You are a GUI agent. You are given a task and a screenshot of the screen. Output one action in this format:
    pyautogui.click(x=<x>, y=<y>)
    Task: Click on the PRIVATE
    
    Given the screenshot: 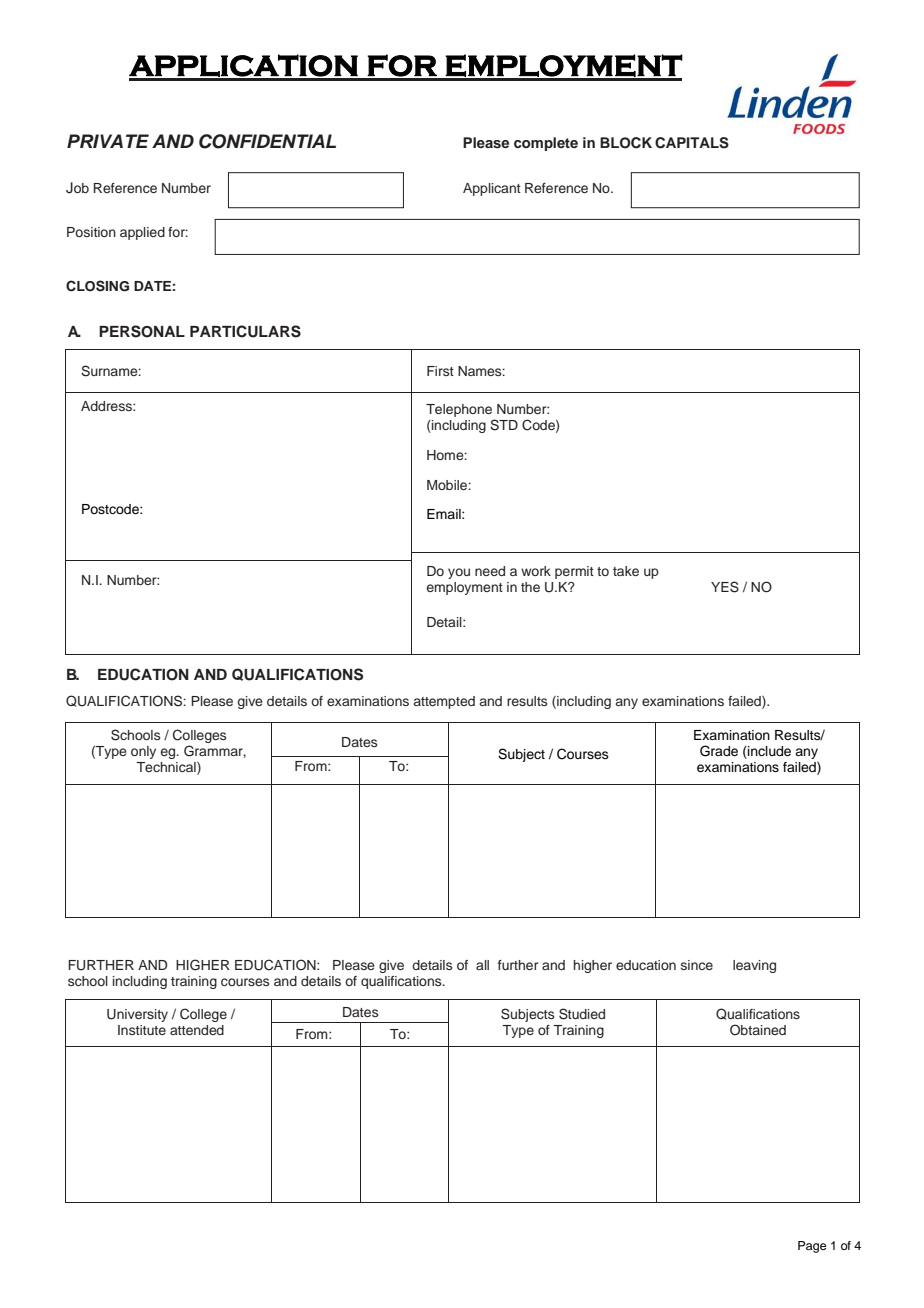 What is the action you would take?
    pyautogui.click(x=108, y=141)
